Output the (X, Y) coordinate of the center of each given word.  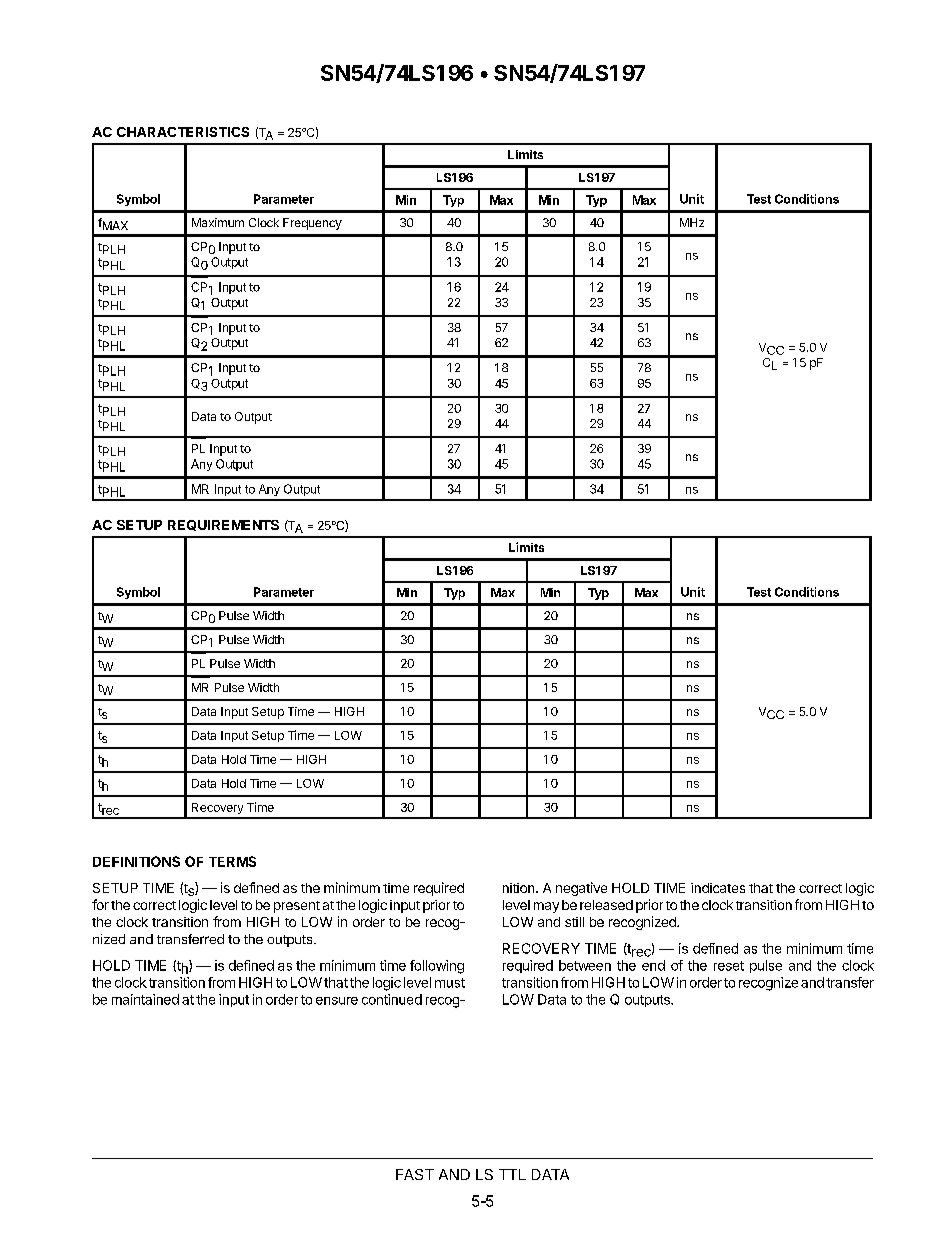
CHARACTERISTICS (183, 132)
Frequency (312, 224)
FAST (415, 1174)
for (100, 904)
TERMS (232, 861)
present (297, 907)
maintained (145, 999)
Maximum (218, 222)
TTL (512, 1174)
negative (581, 889)
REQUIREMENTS (223, 525)
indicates (718, 888)
